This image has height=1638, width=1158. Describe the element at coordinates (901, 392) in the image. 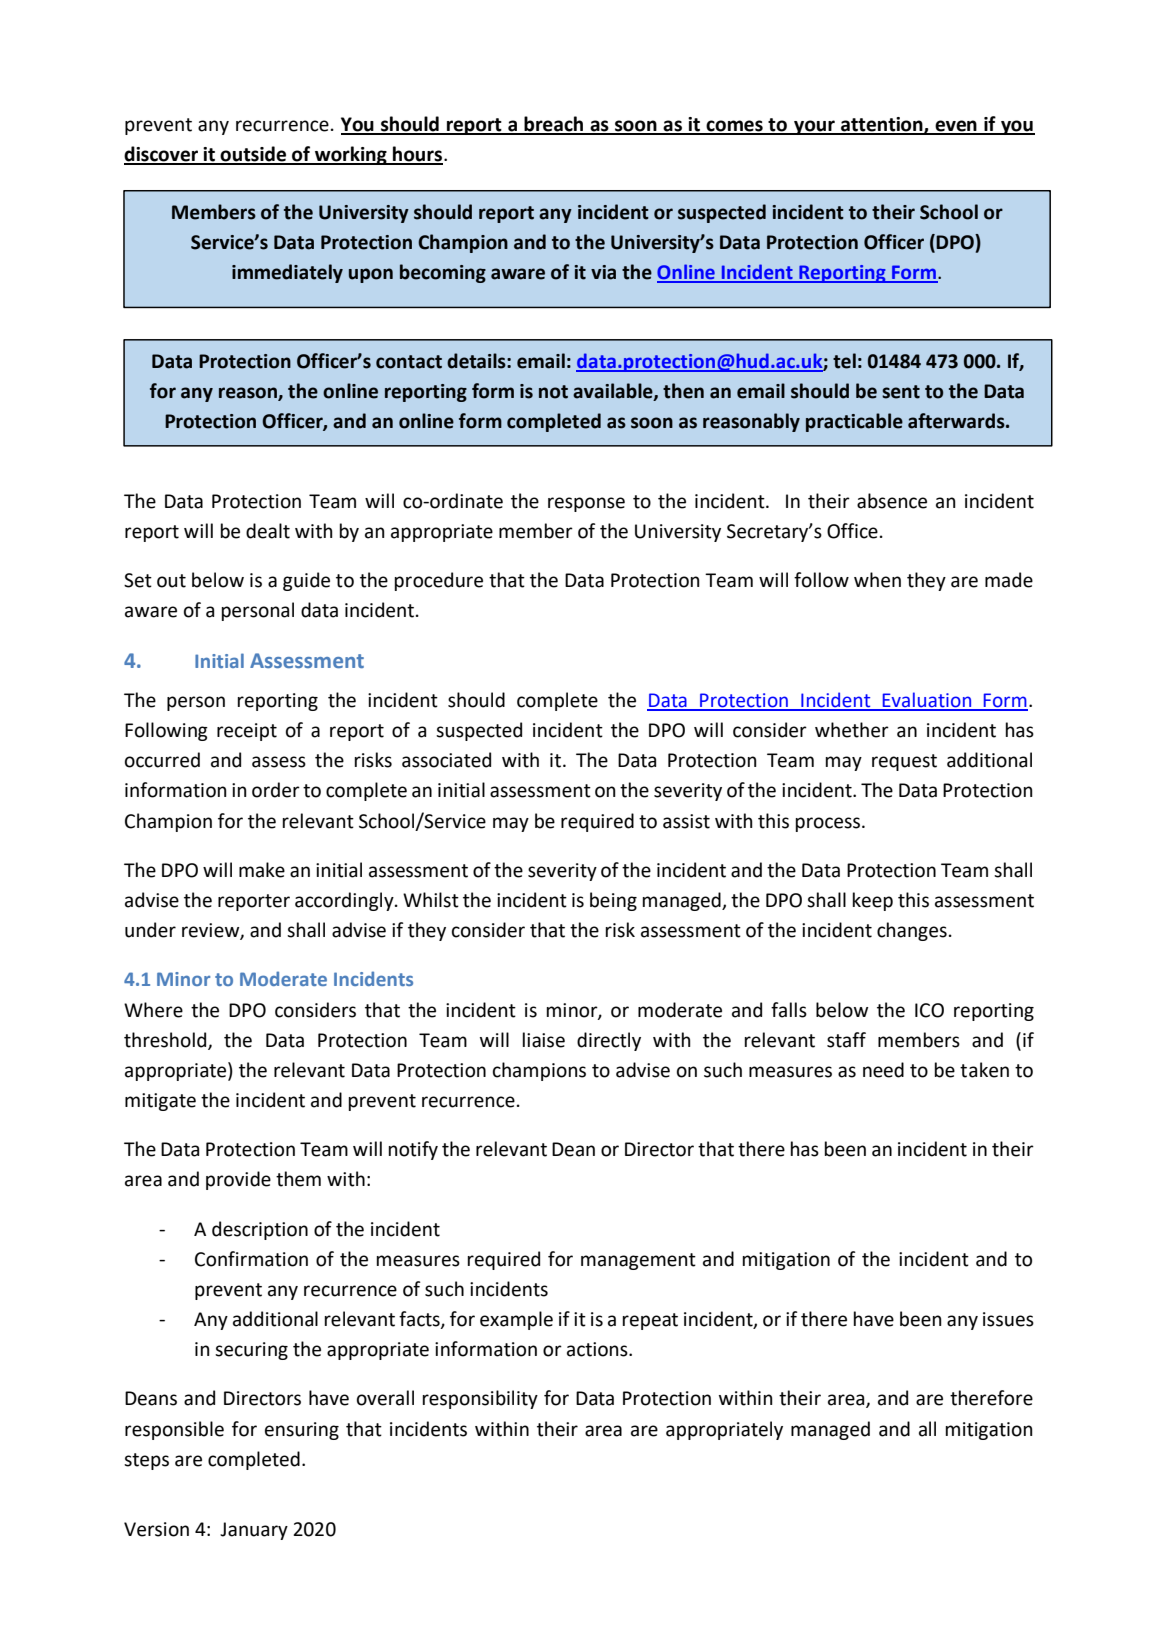

I see `sent` at that location.
